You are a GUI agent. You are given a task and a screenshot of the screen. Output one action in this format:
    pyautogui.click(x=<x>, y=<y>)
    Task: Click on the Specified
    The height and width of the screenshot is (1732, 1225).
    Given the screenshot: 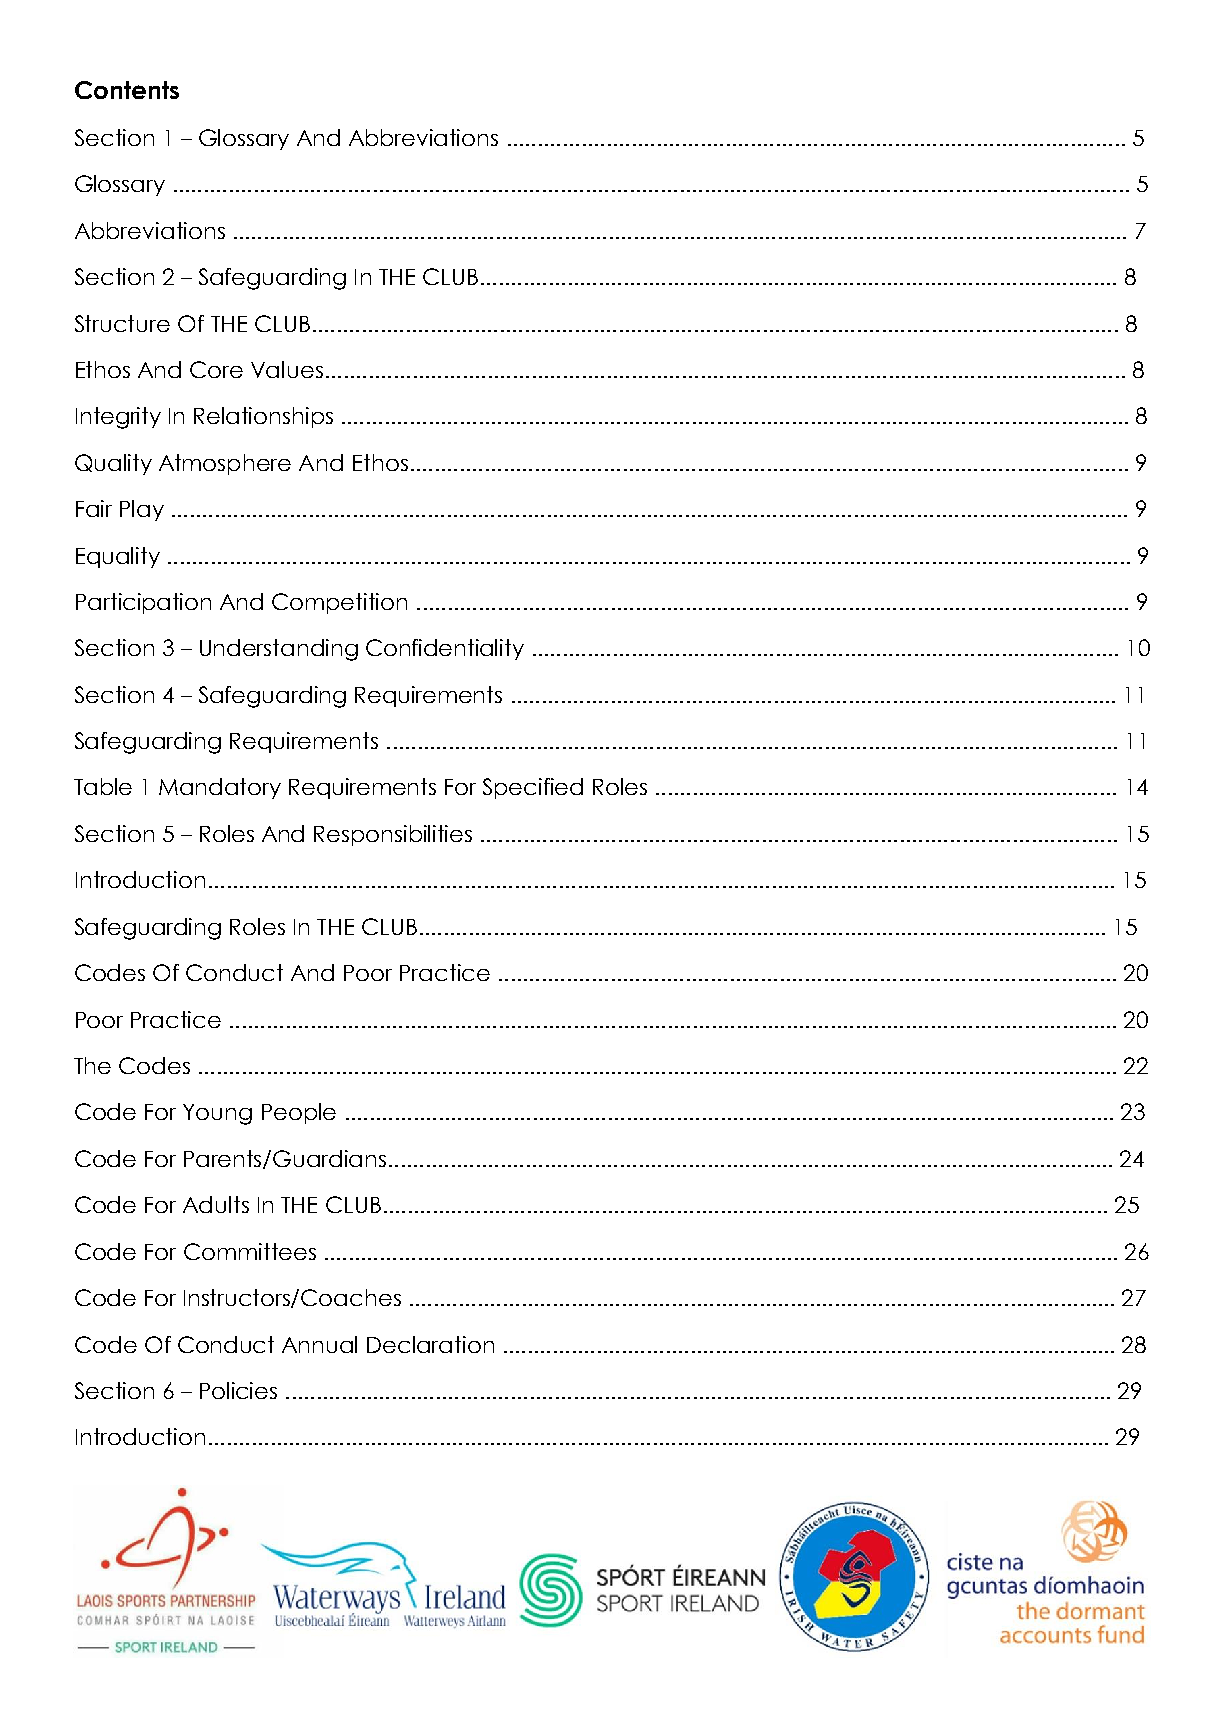 What is the action you would take?
    pyautogui.click(x=533, y=788)
